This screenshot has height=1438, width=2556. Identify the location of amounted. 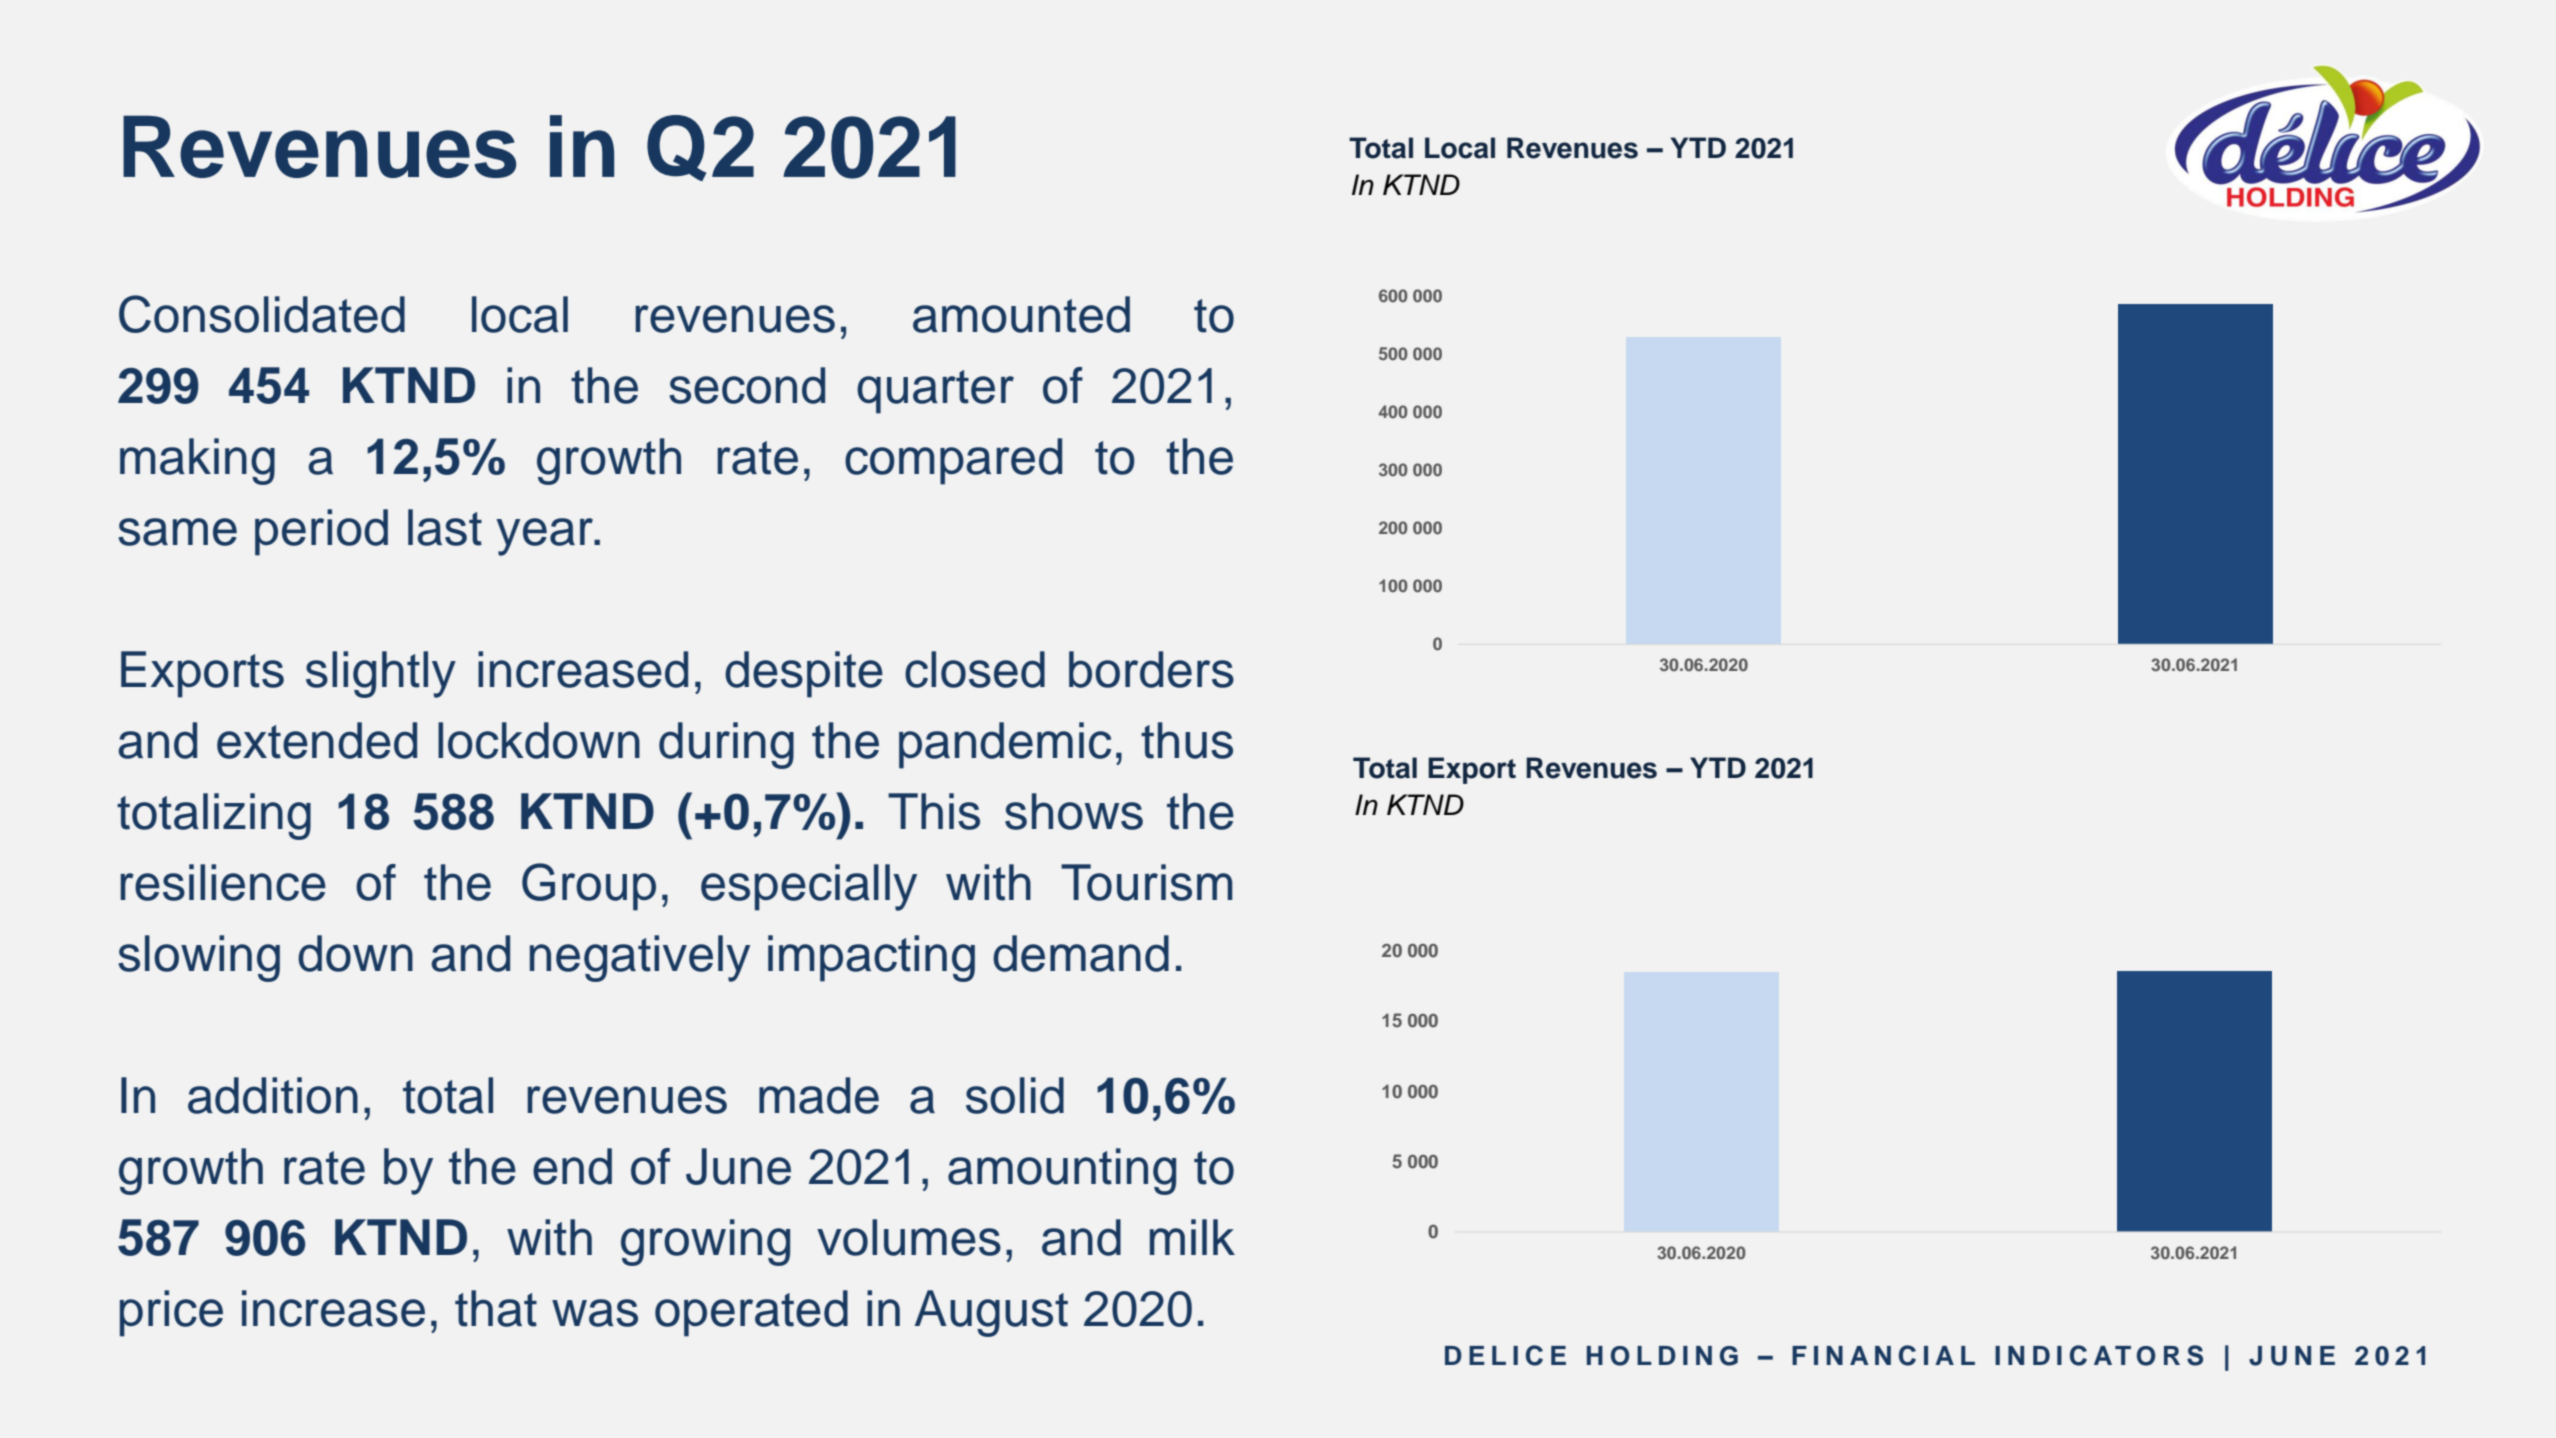
(1021, 314).
